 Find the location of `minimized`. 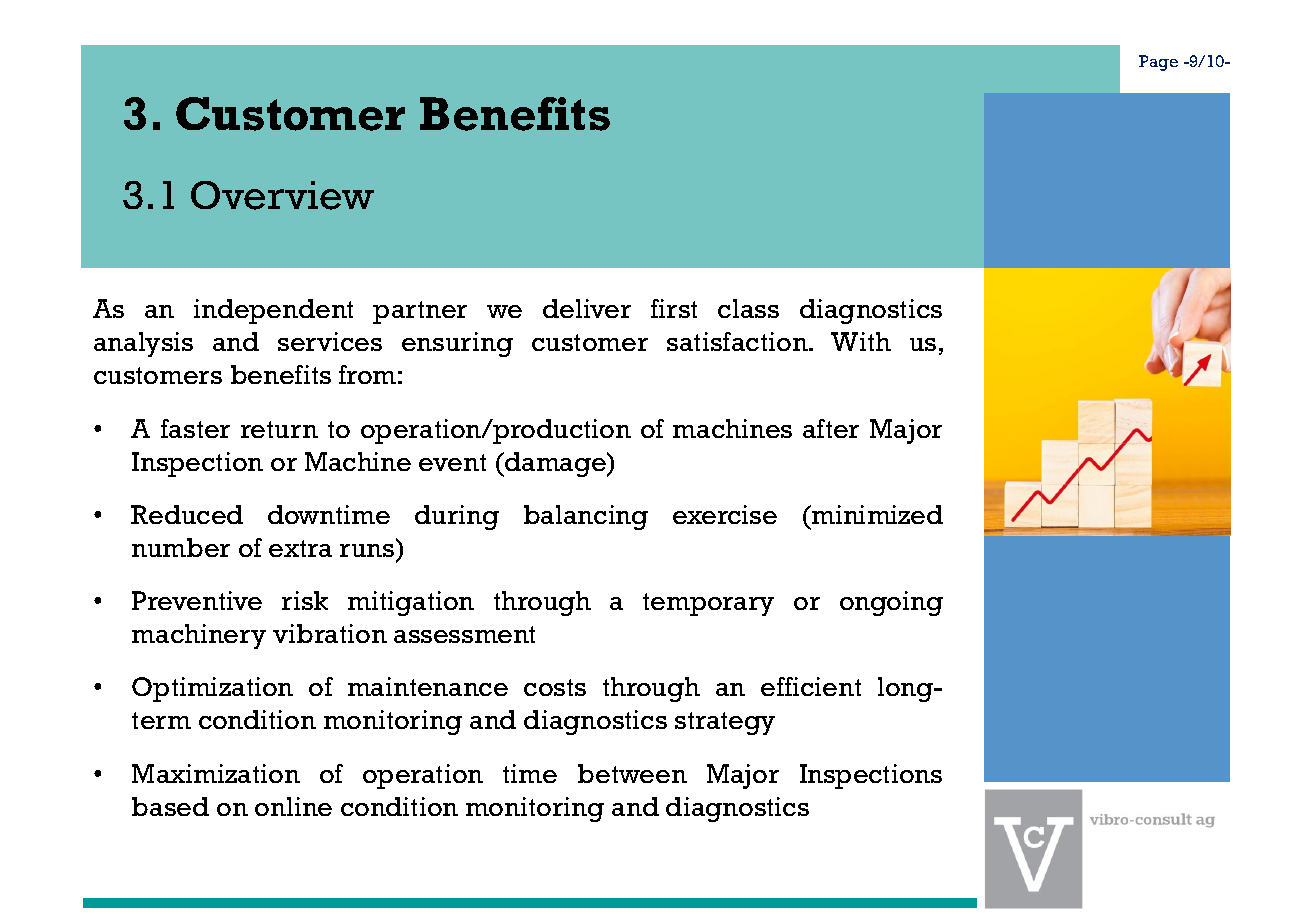

minimized is located at coordinates (876, 514).
